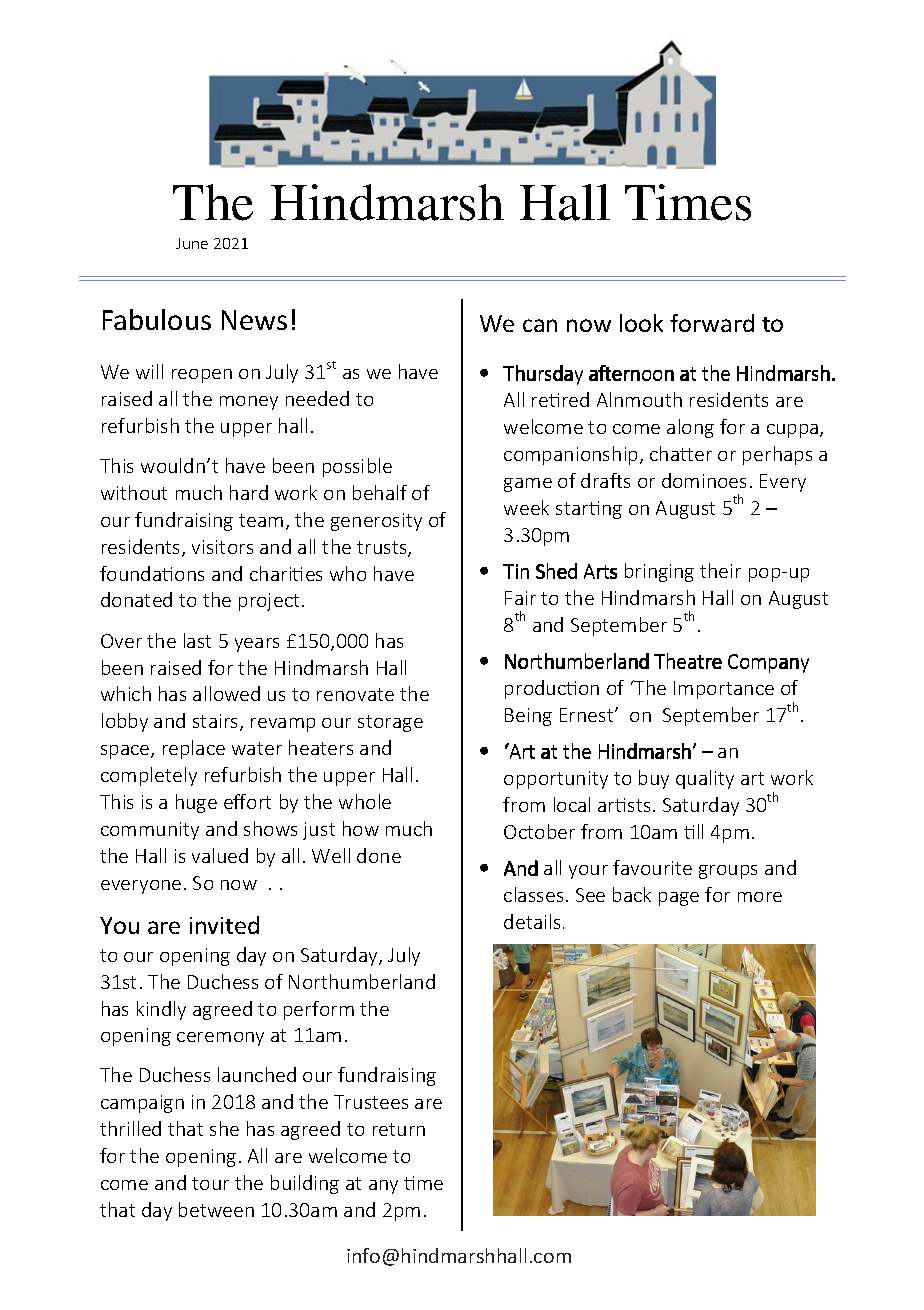  I want to click on details, so click(532, 921).
